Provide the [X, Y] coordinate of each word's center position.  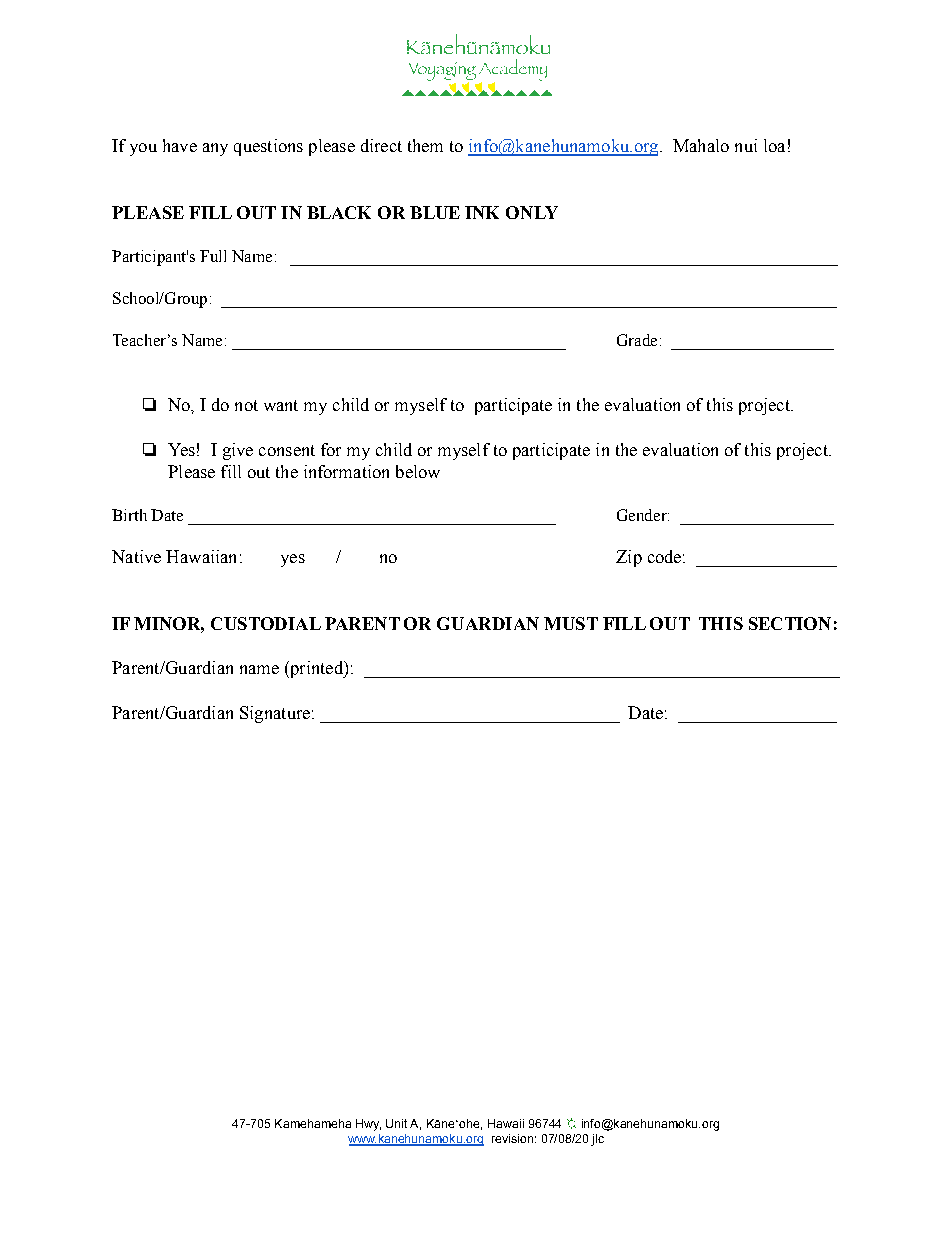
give [238, 451]
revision [512, 1138]
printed [316, 669]
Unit [396, 1123]
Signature [275, 714]
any [215, 149]
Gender [643, 515]
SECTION [790, 623]
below [418, 471]
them [425, 145]
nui [746, 145]
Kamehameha [313, 1123]
